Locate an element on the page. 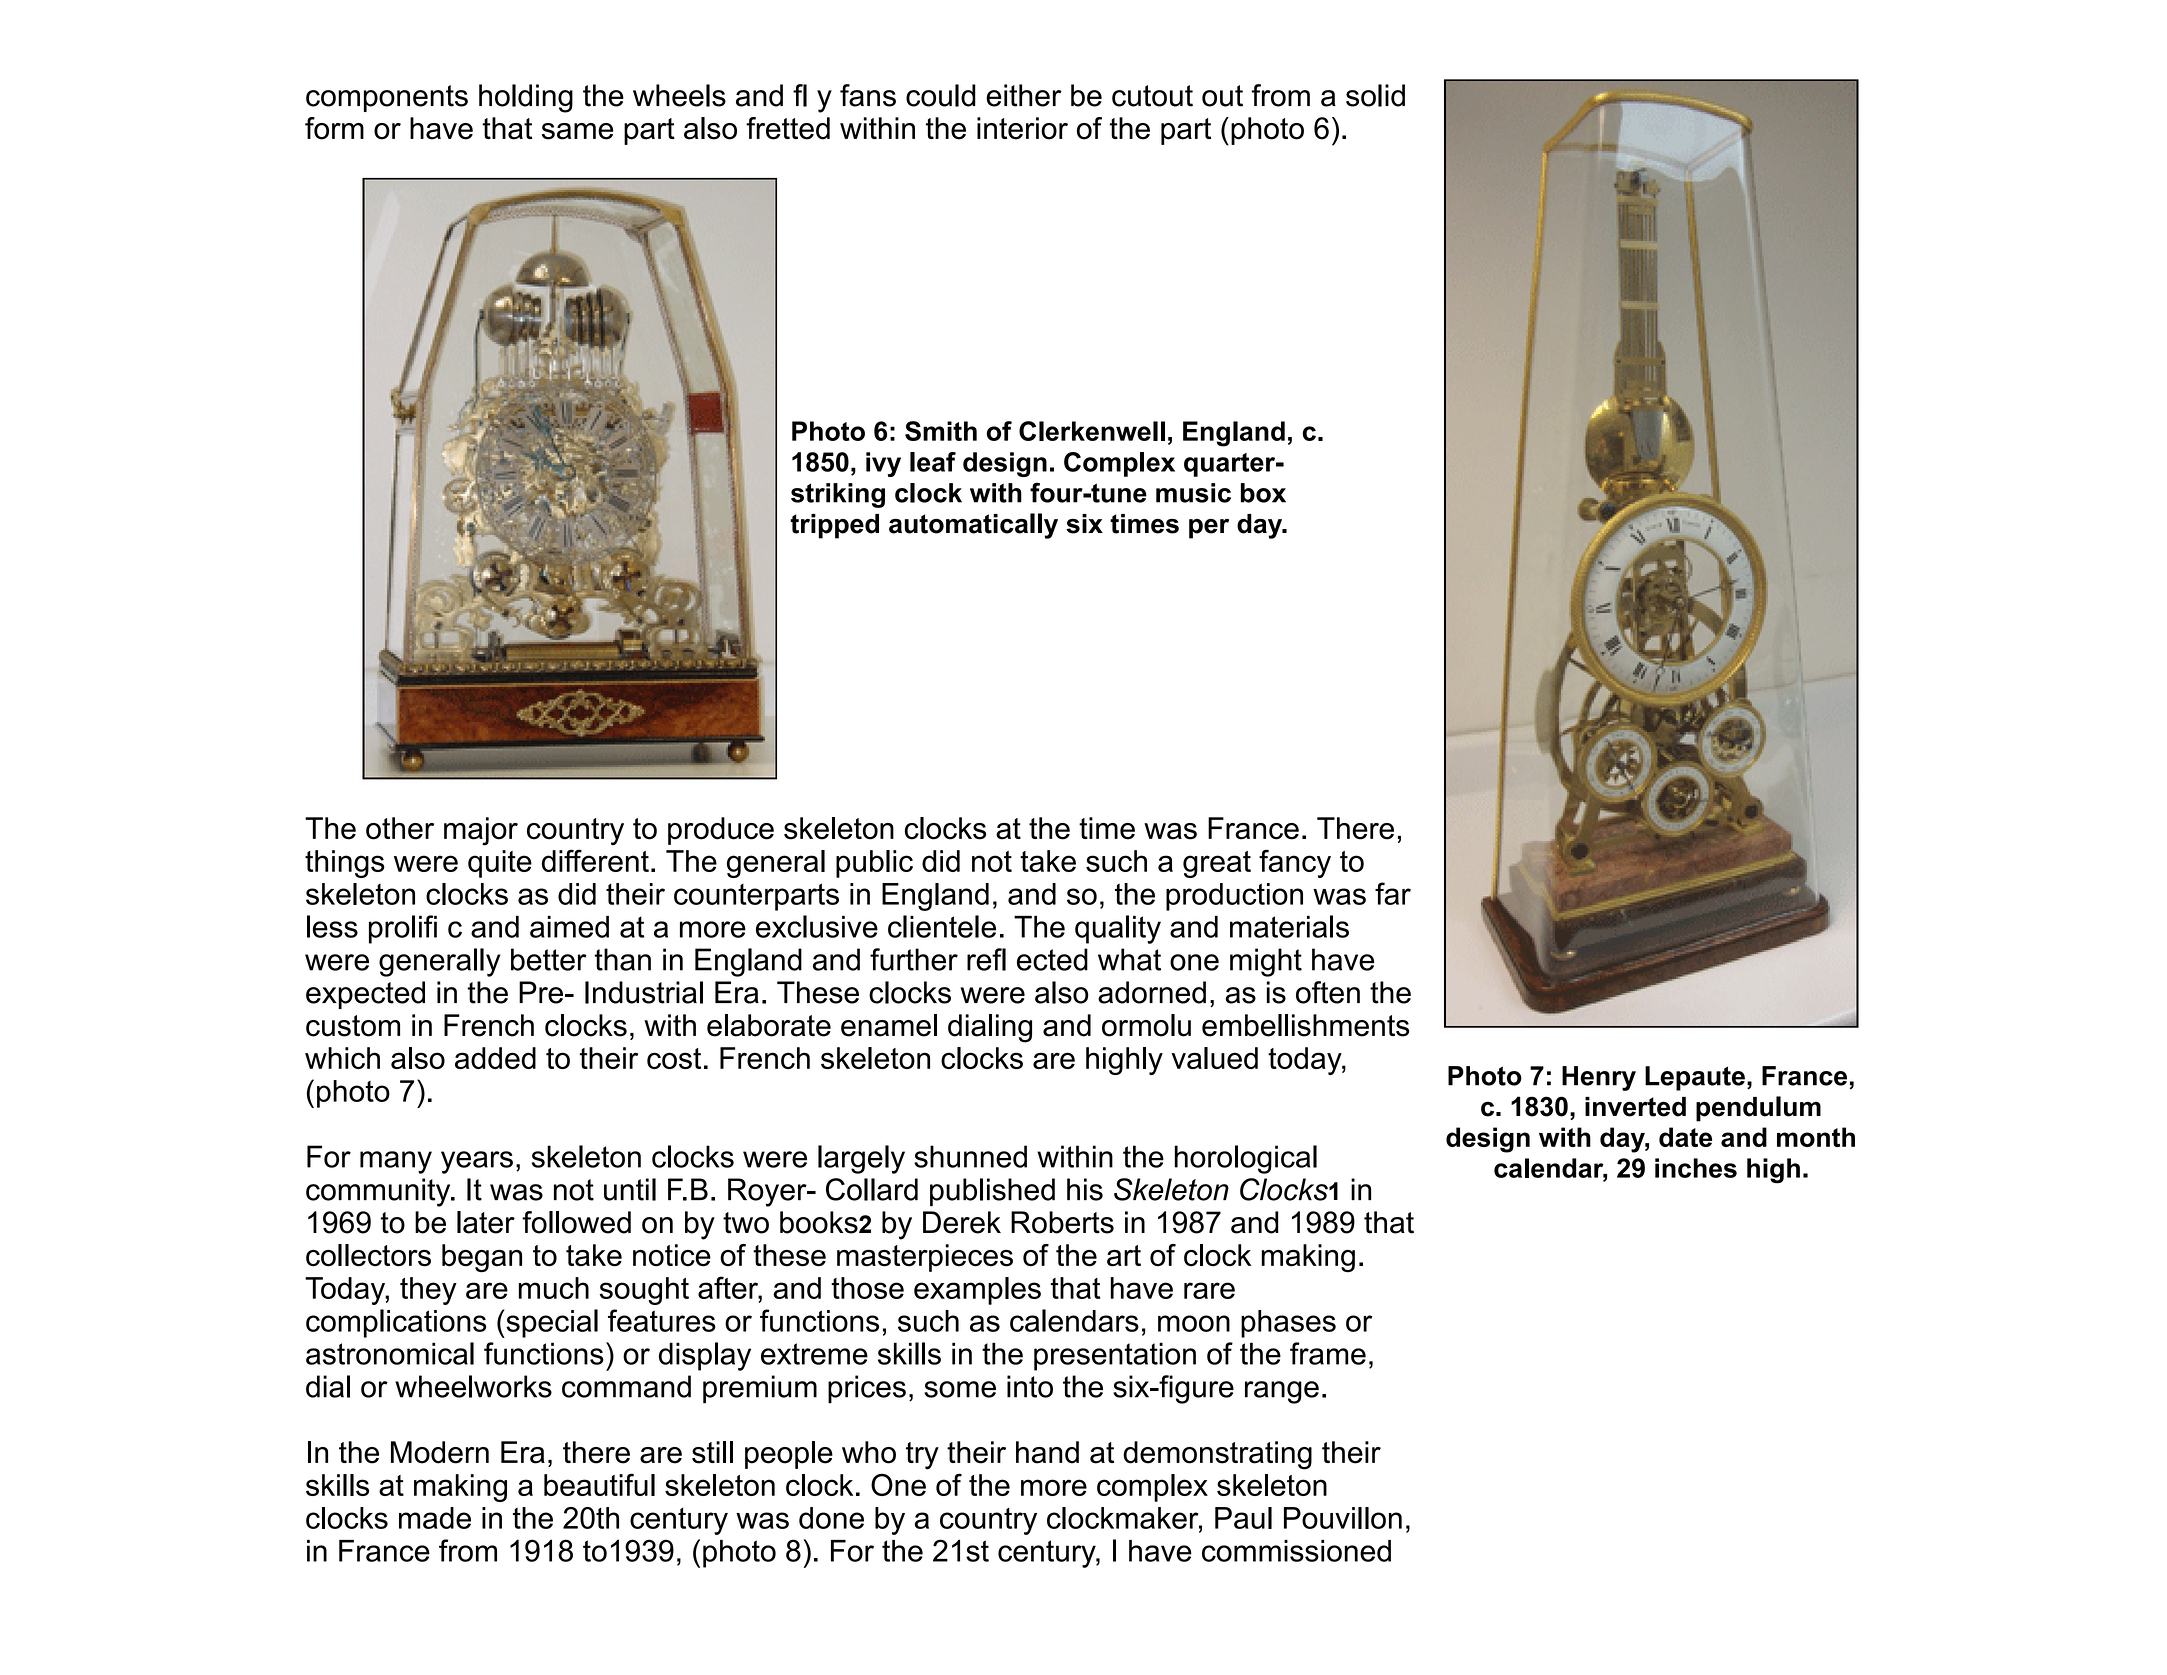  hand is located at coordinates (1047, 1452).
